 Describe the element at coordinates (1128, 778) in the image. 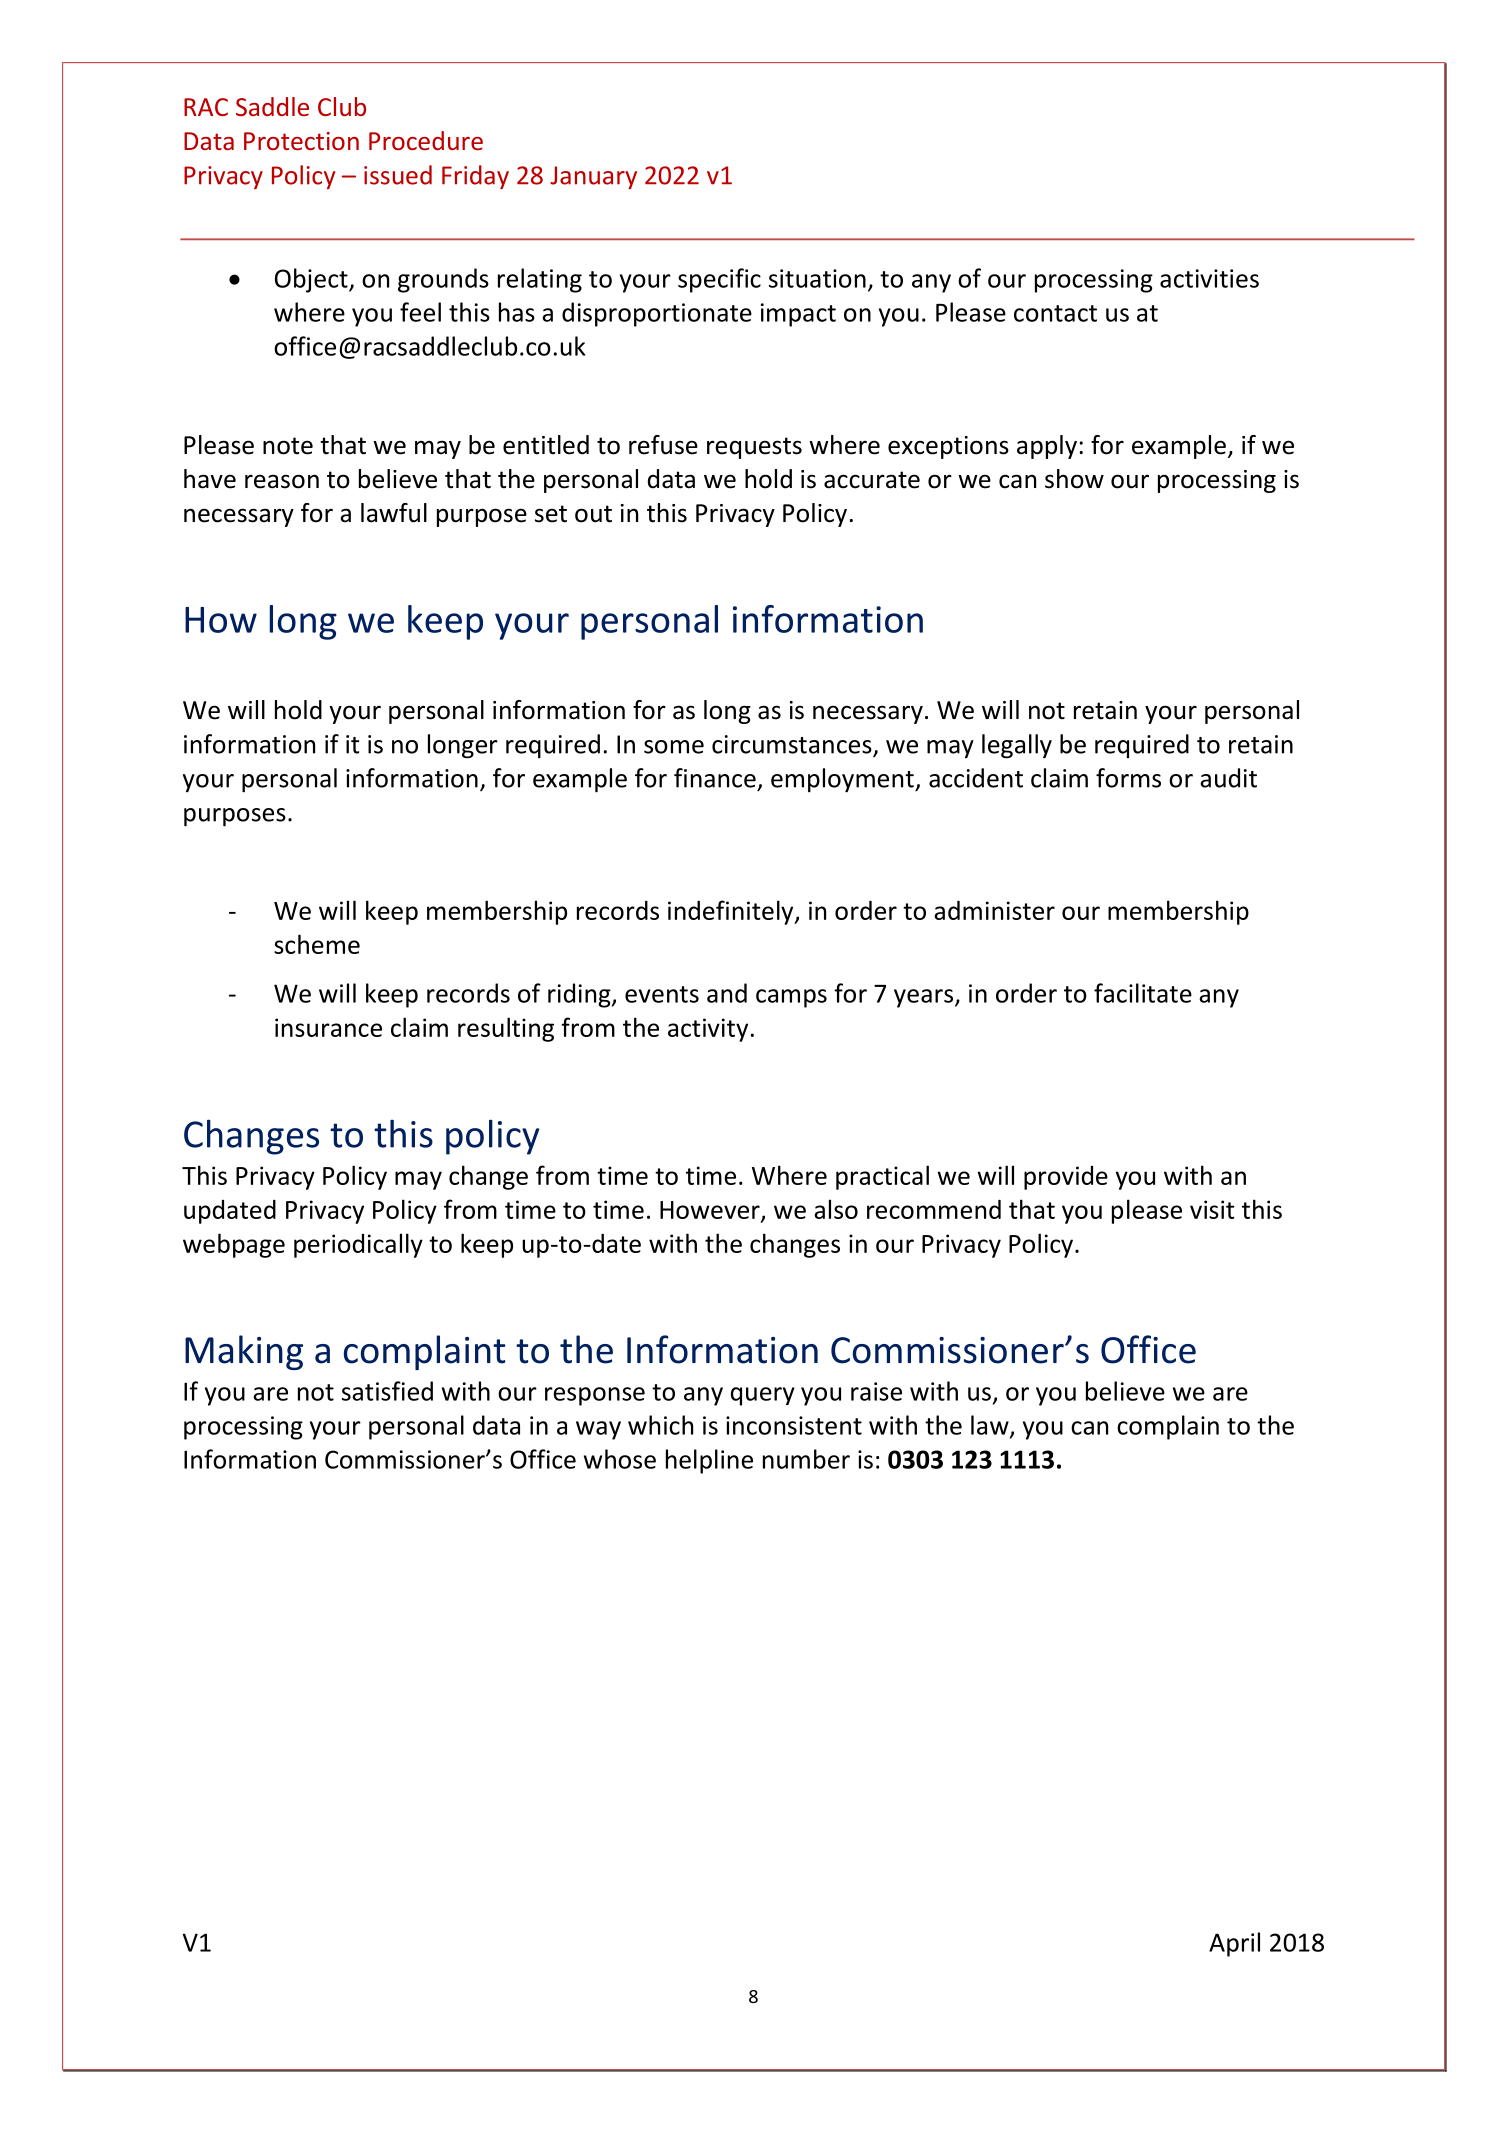

I see `forms` at that location.
